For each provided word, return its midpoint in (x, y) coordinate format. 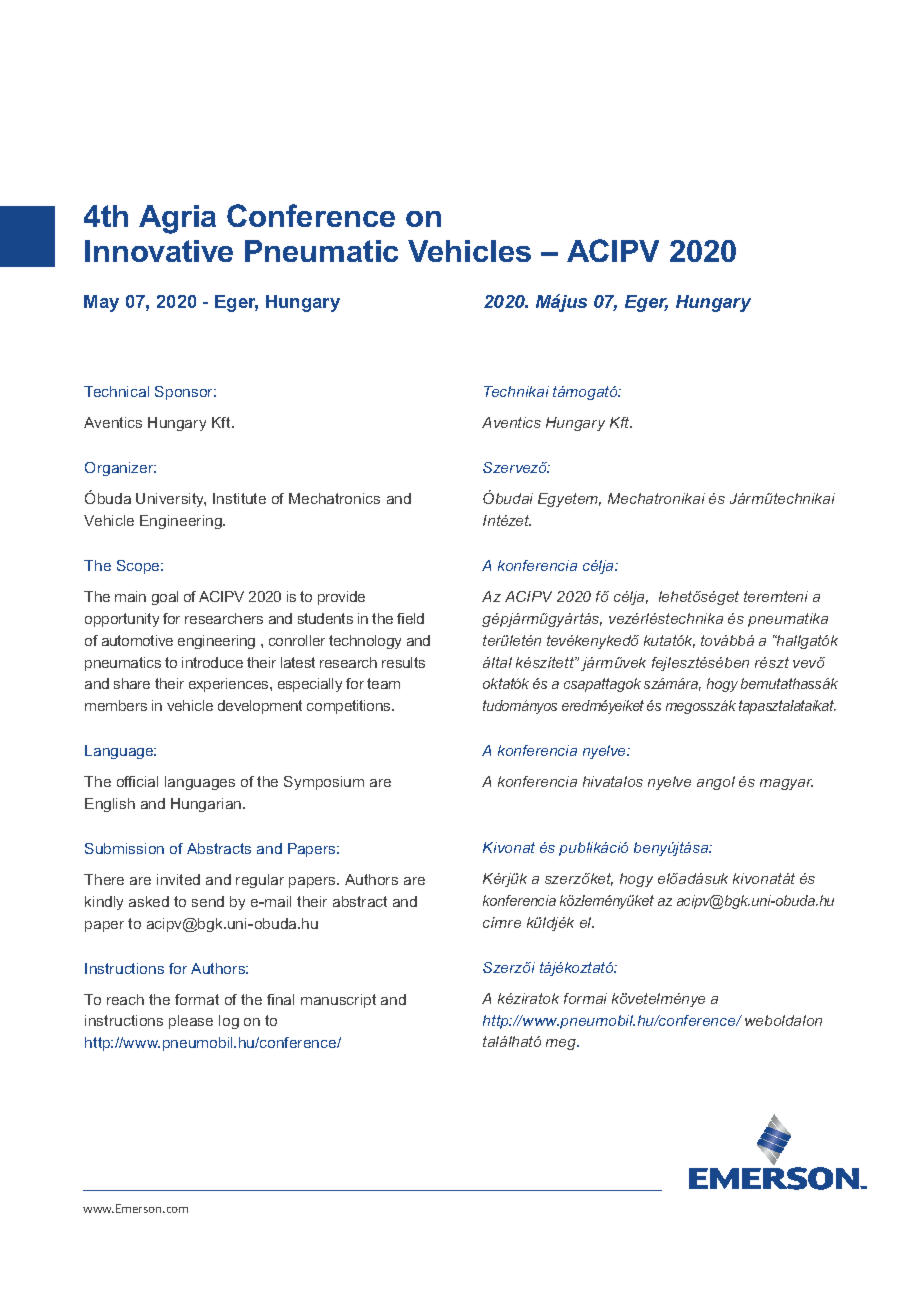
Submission (124, 848)
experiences (230, 685)
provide (341, 598)
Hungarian (207, 805)
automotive (137, 640)
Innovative (159, 251)
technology (365, 642)
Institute (239, 498)
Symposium (324, 783)
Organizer (120, 469)
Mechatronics (334, 498)
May (101, 303)
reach (125, 999)
